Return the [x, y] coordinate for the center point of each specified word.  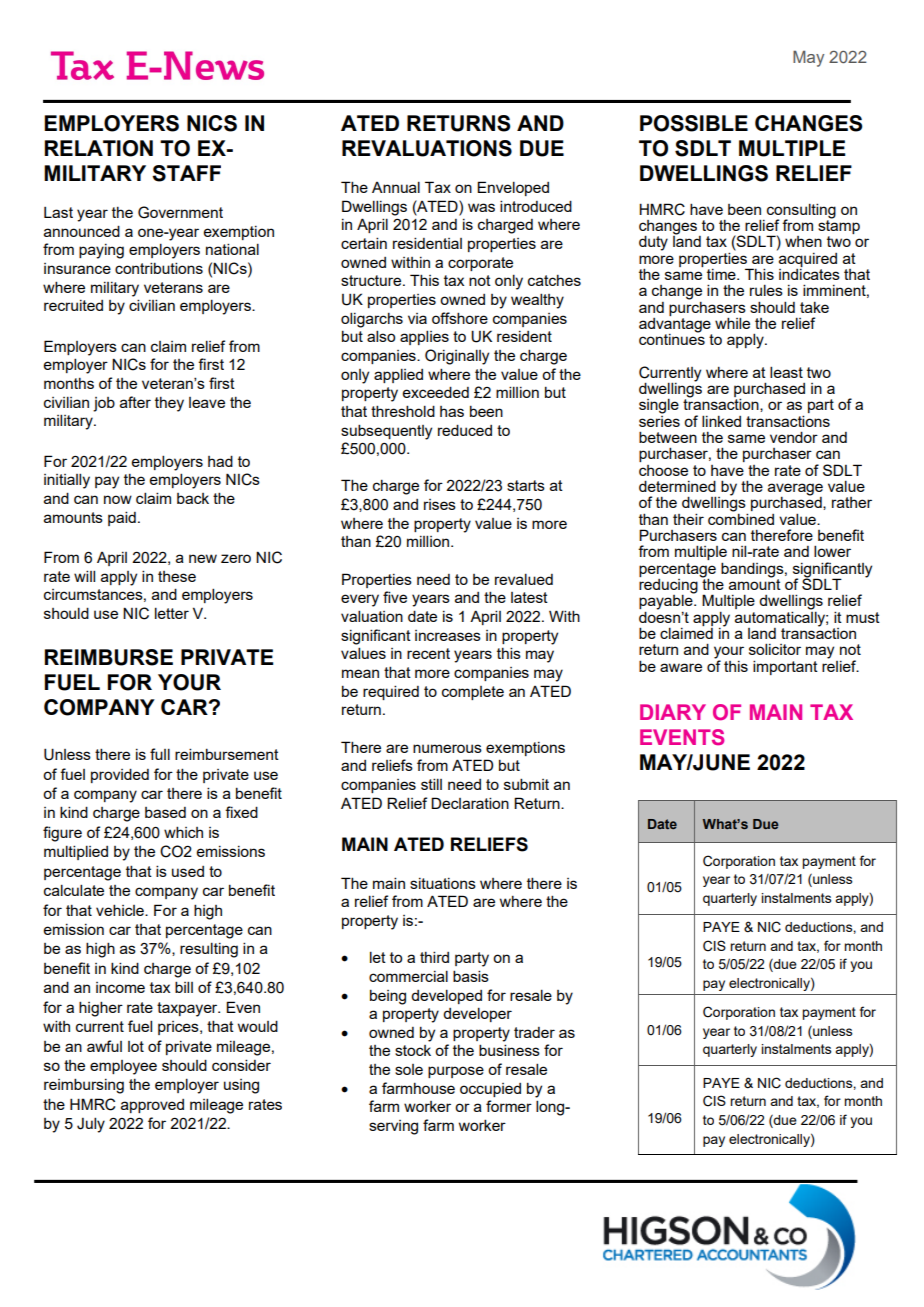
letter [172, 613]
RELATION [99, 148]
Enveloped [513, 188]
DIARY [673, 712]
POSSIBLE [694, 123]
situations [443, 883]
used [188, 871]
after [135, 402]
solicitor [775, 649]
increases [448, 635]
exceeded [436, 392]
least [786, 372]
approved [152, 1106]
